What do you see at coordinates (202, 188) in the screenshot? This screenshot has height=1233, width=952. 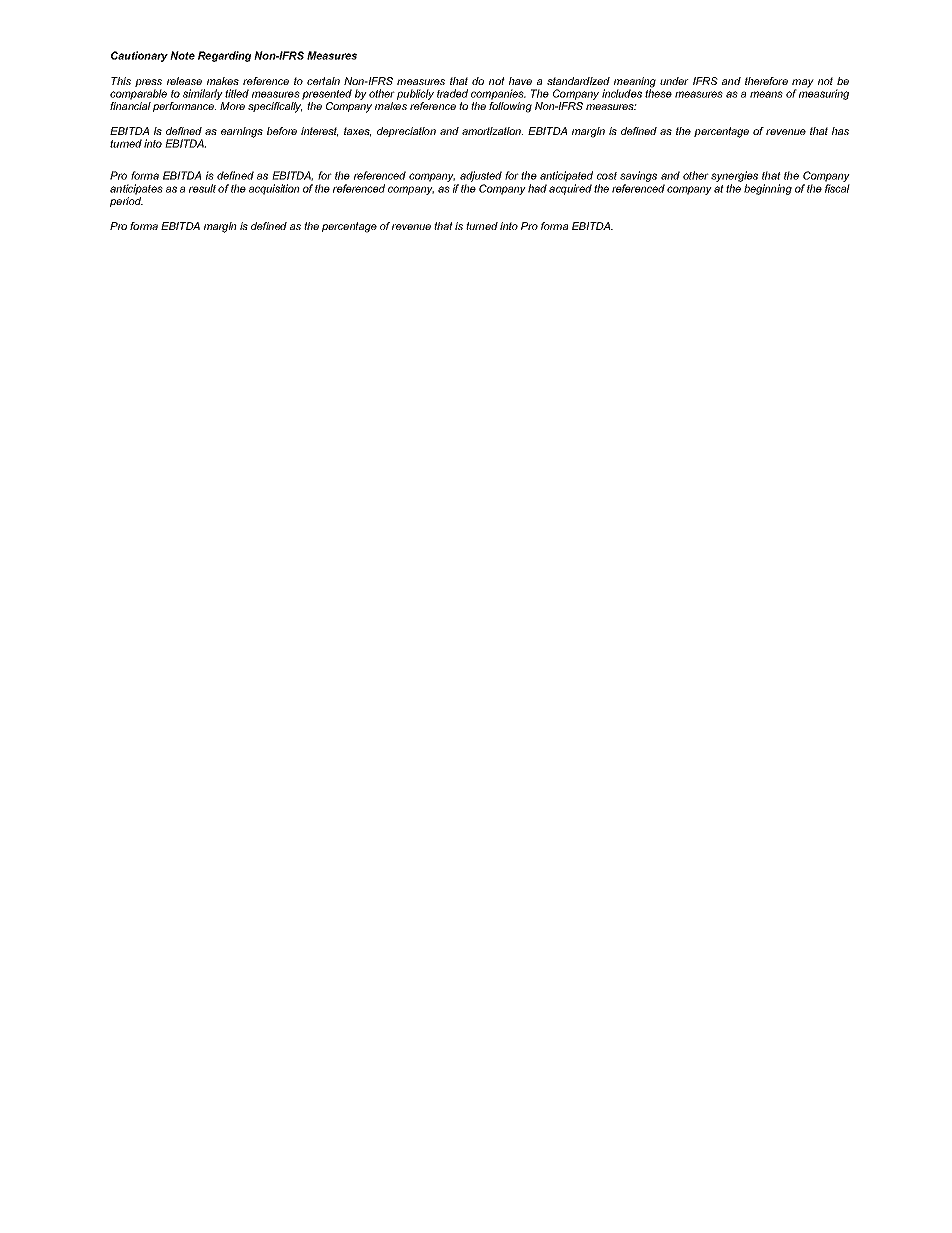 I see `result` at bounding box center [202, 188].
